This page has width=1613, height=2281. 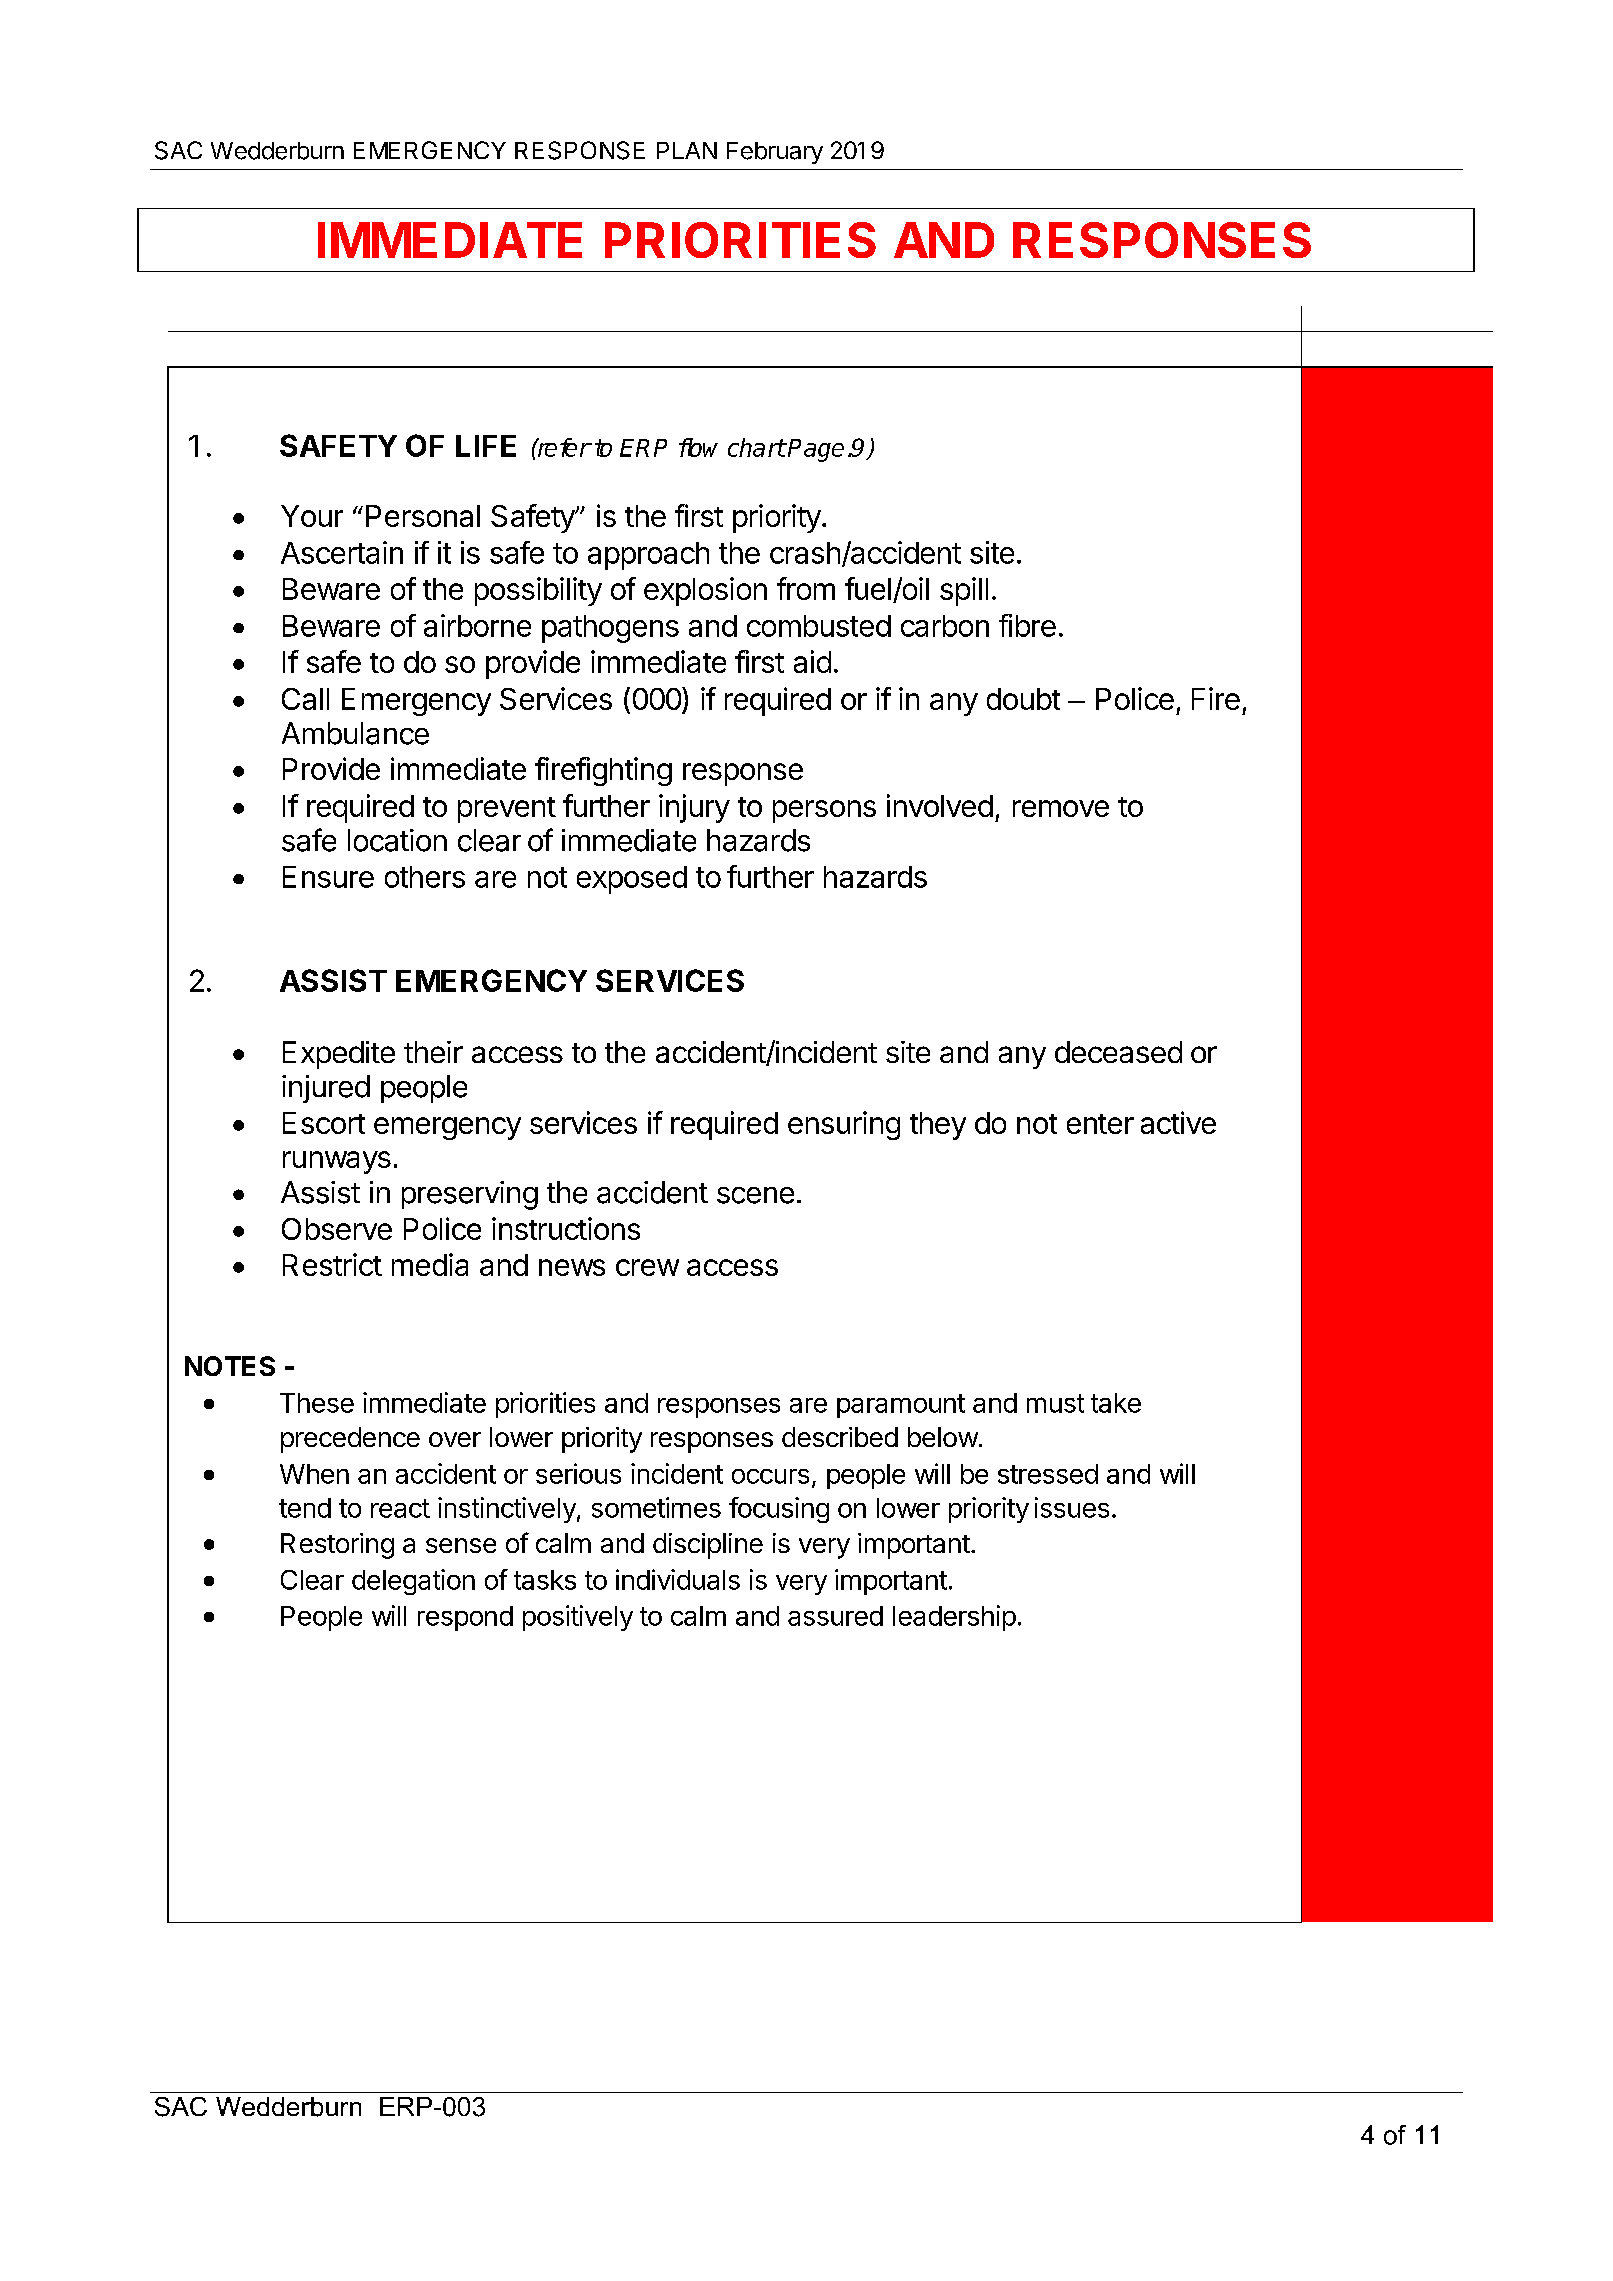 What do you see at coordinates (647, 1267) in the page?
I see `crew` at bounding box center [647, 1267].
